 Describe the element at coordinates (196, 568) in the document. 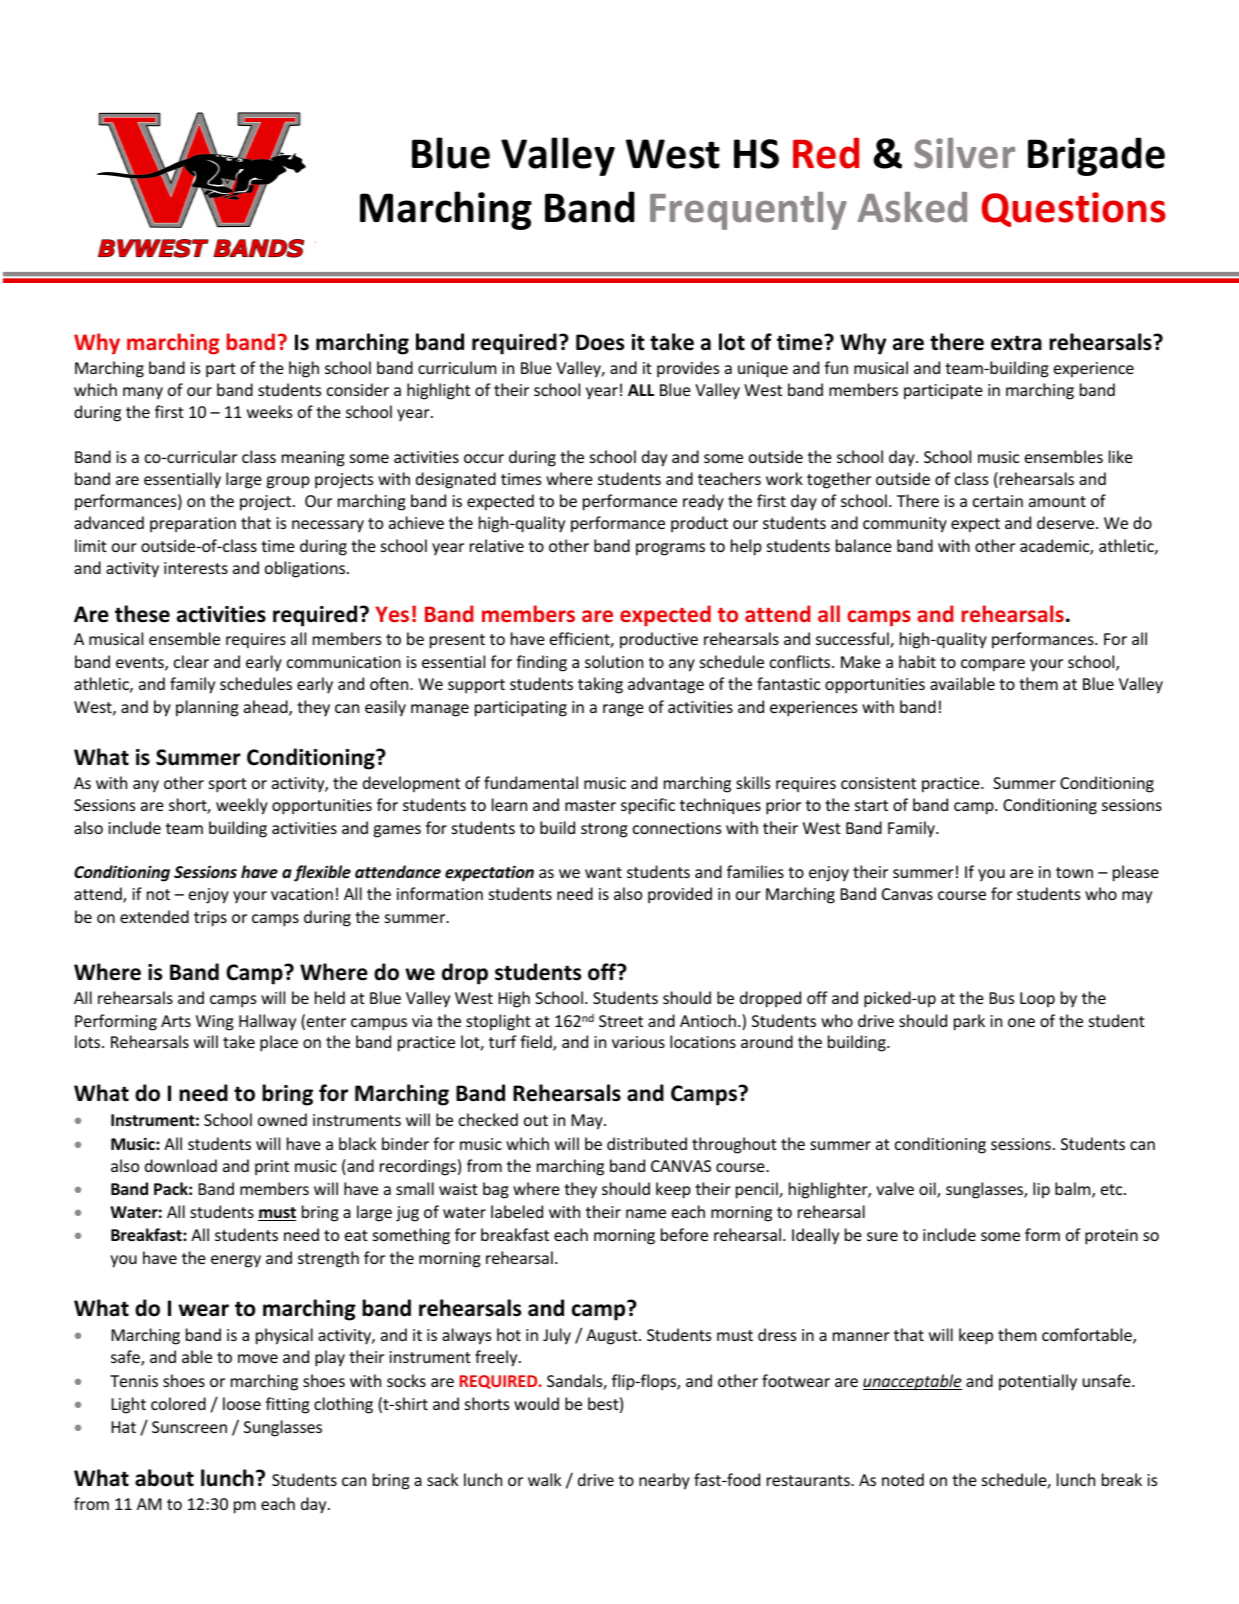

I see `interests` at that location.
